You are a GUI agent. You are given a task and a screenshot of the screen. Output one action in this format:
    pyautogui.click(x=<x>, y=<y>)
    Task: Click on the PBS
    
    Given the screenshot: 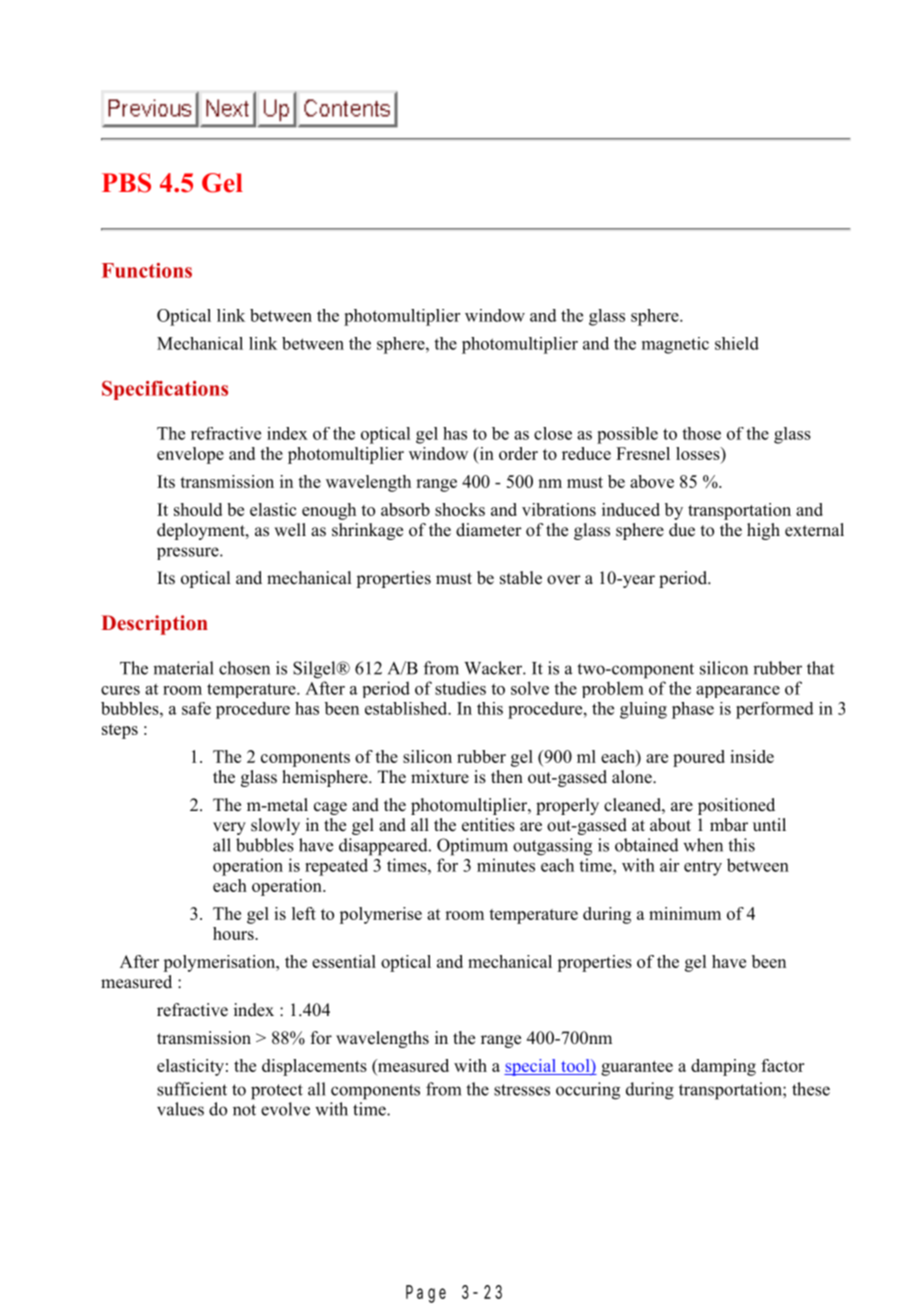 What is the action you would take?
    pyautogui.click(x=126, y=183)
